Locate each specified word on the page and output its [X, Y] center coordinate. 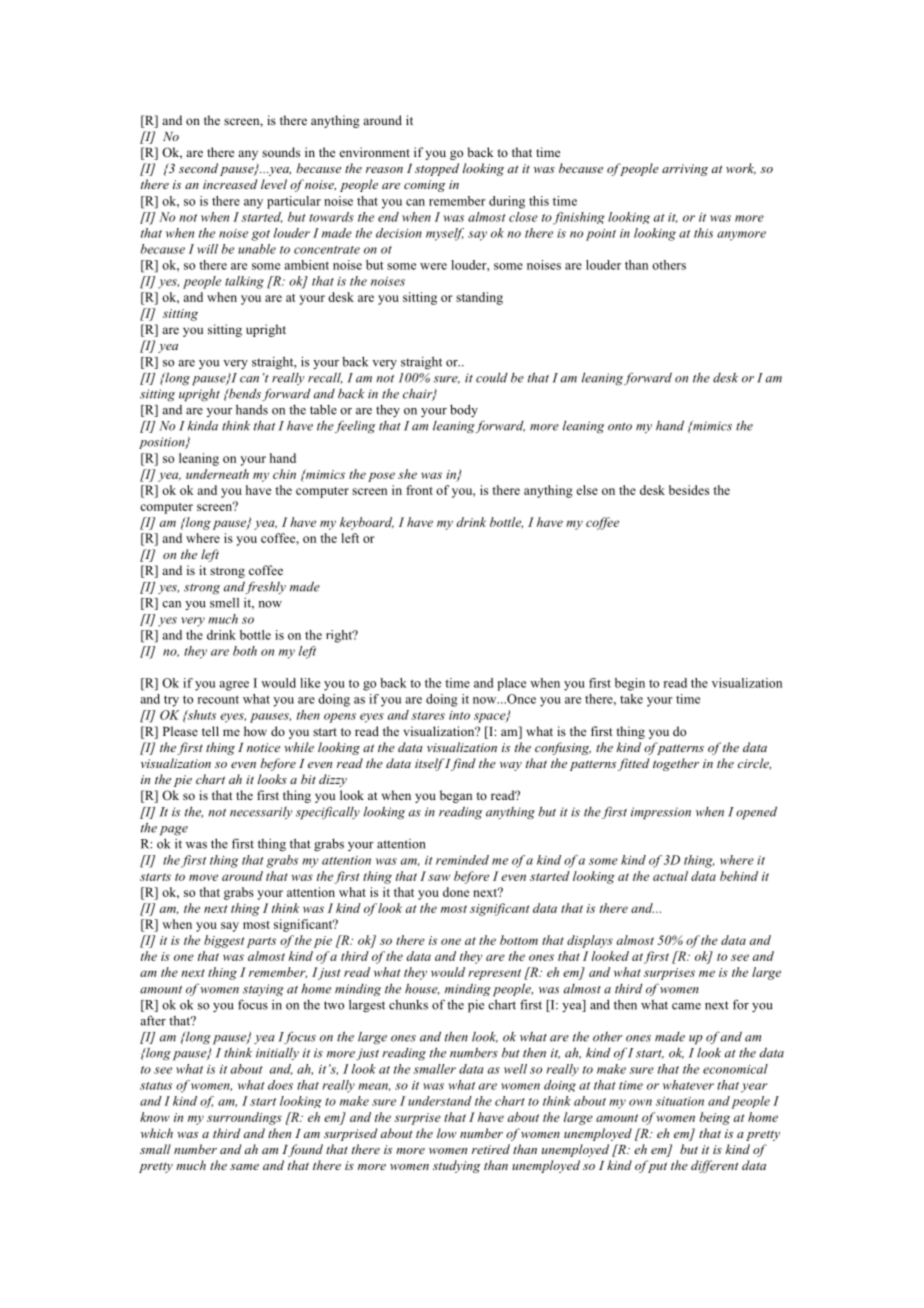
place [511, 684]
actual [670, 876]
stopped [437, 169]
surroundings [244, 1118]
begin [630, 684]
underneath [217, 474]
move [203, 877]
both [245, 651]
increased [230, 184]
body [464, 410]
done [456, 892]
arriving [685, 170]
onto [620, 426]
